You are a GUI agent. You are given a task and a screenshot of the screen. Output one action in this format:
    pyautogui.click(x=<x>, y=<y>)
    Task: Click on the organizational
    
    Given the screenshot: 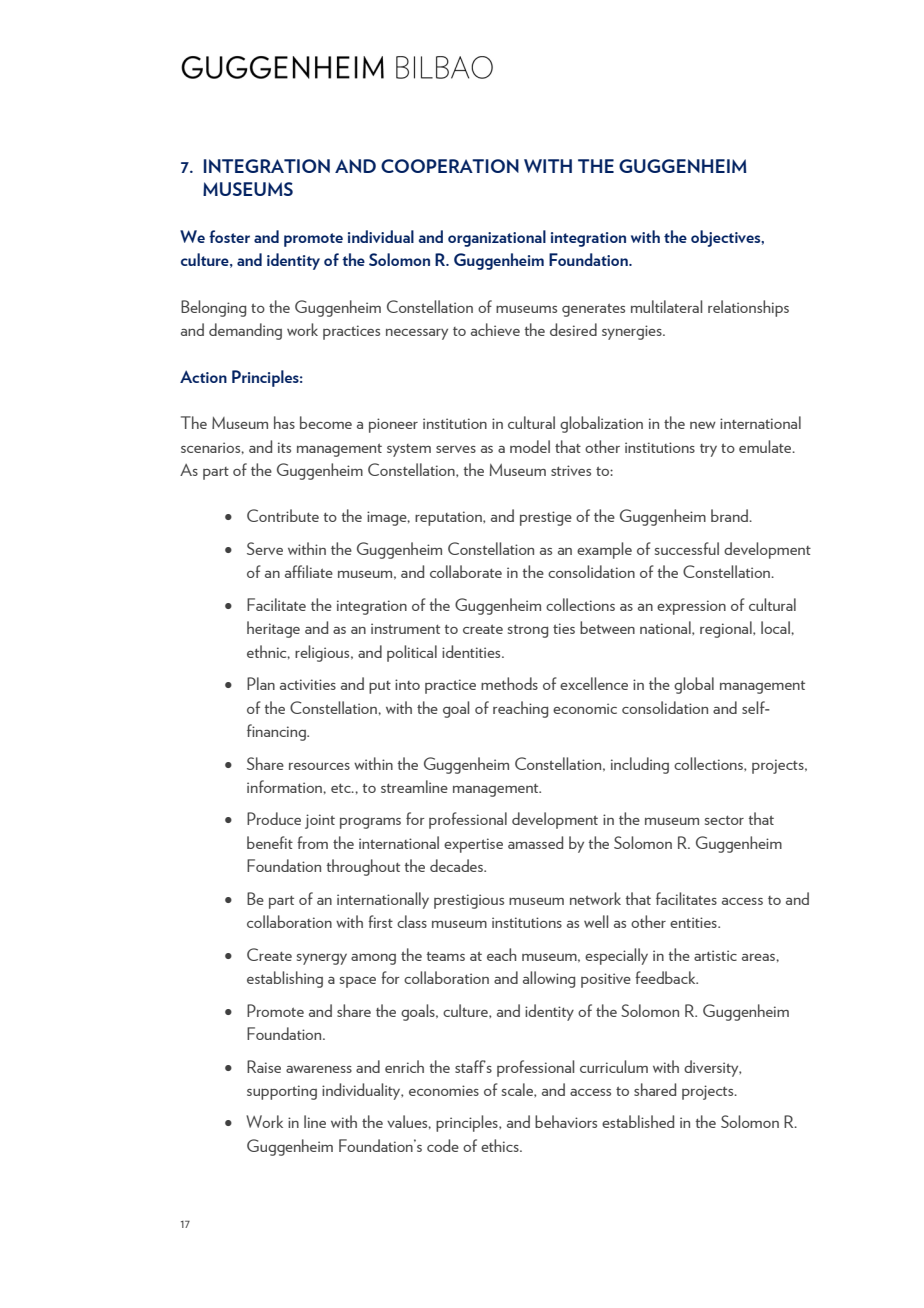 What is the action you would take?
    pyautogui.click(x=497, y=238)
